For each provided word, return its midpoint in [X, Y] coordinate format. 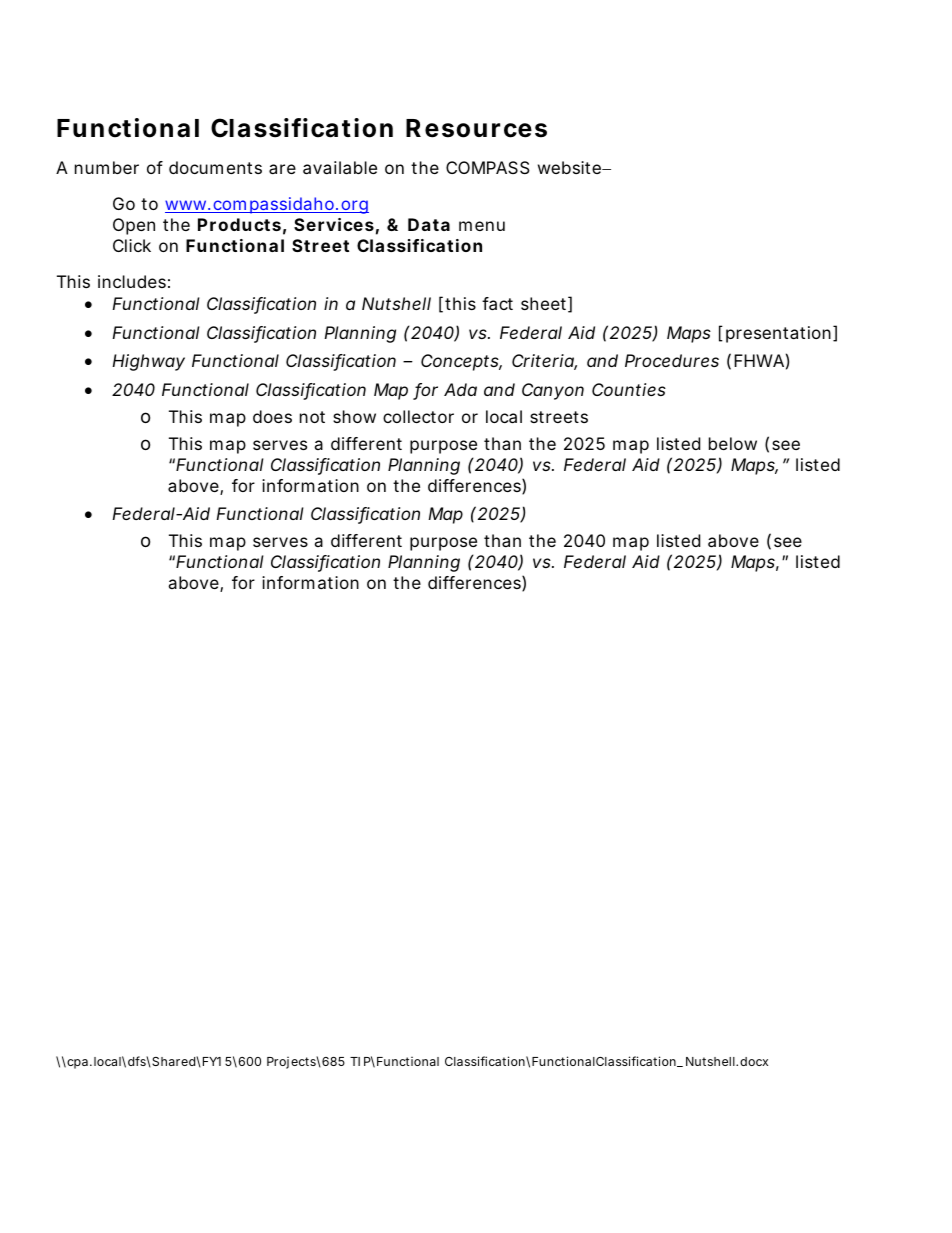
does [272, 416]
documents [215, 167]
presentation [780, 334]
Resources [476, 128]
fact [497, 303]
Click [132, 245]
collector [418, 416]
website [571, 167]
